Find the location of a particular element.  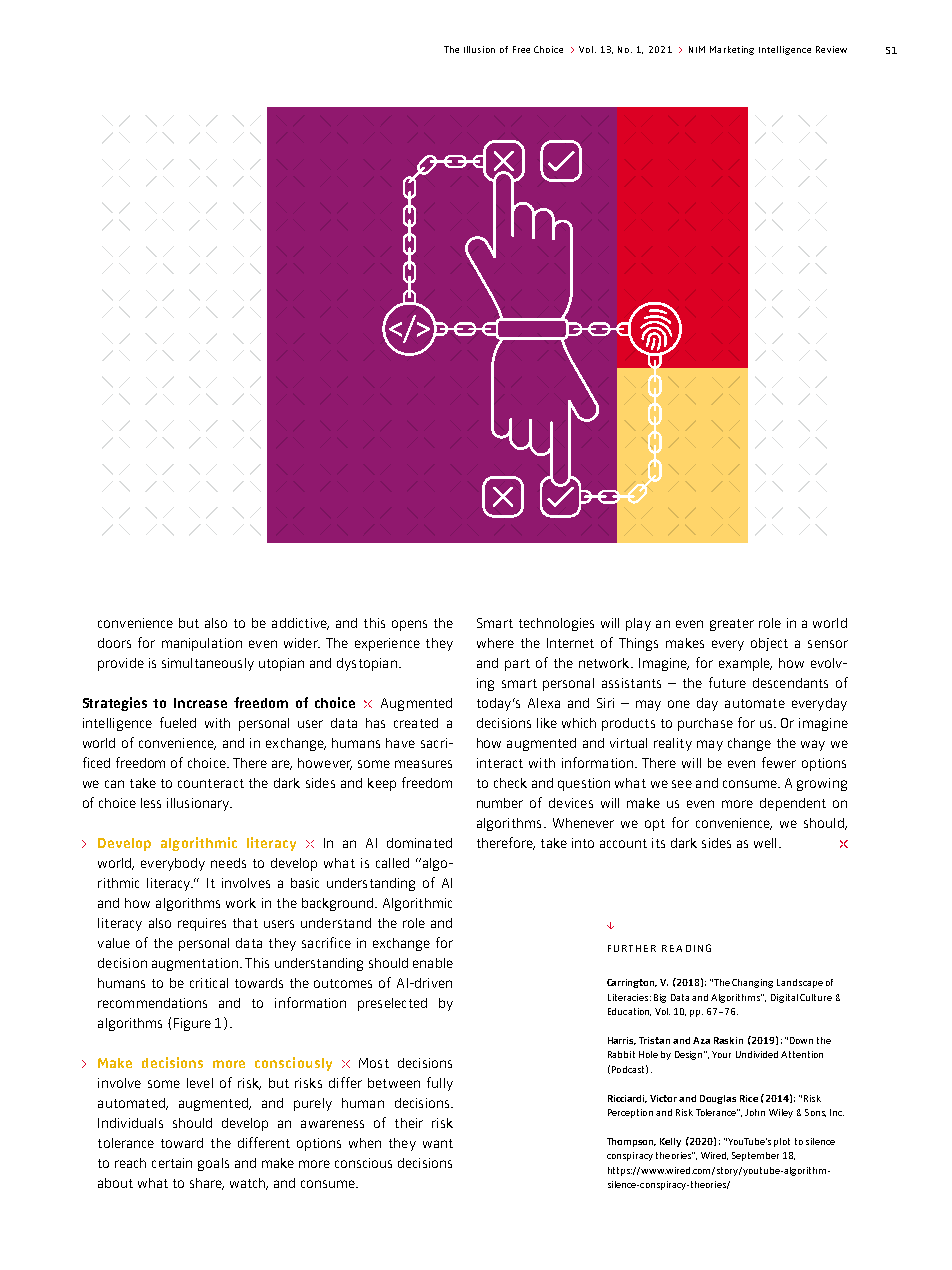

Marketing is located at coordinates (732, 50).
